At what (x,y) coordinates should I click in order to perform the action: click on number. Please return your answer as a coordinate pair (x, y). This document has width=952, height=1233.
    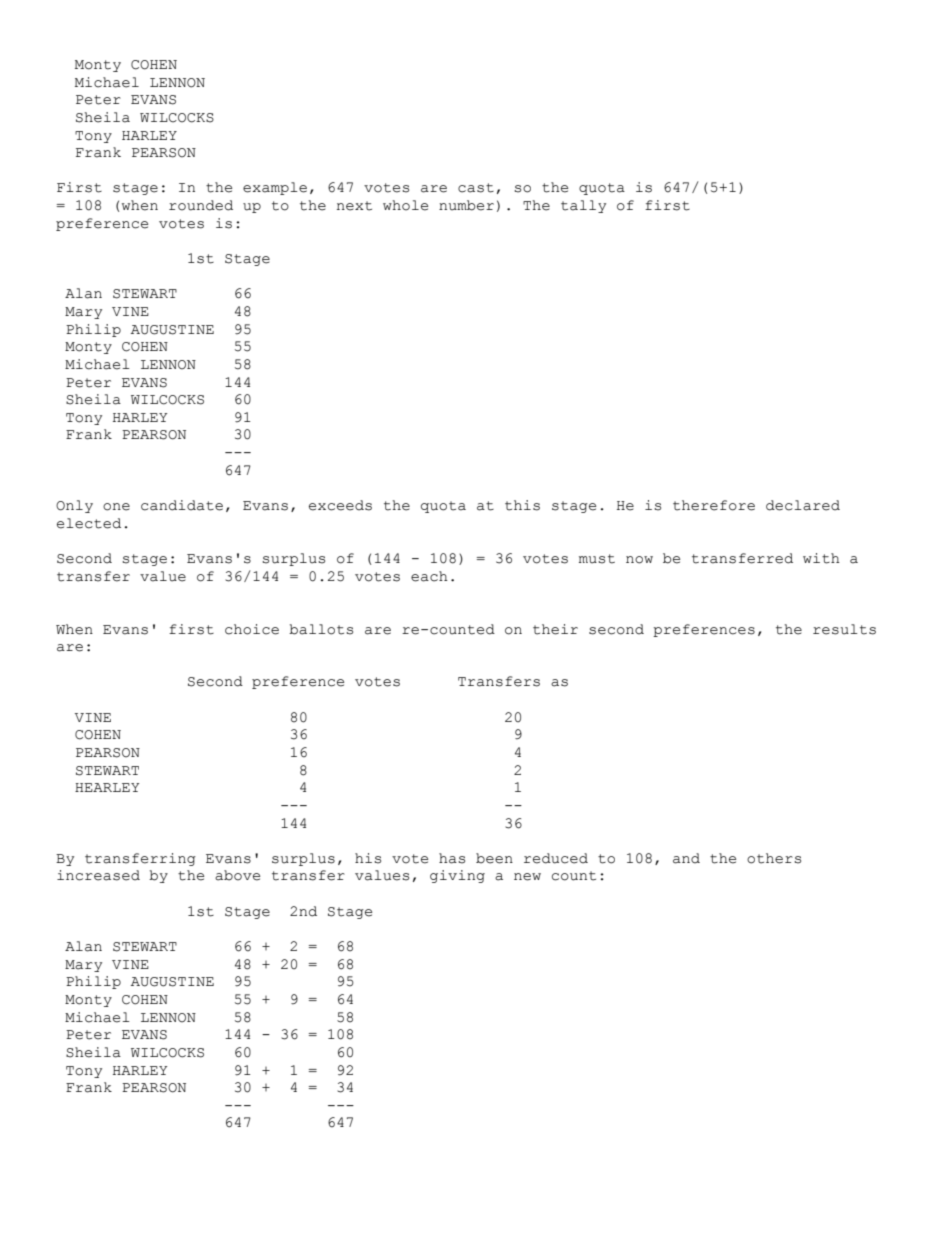
    Looking at the image, I should click on (466, 205).
